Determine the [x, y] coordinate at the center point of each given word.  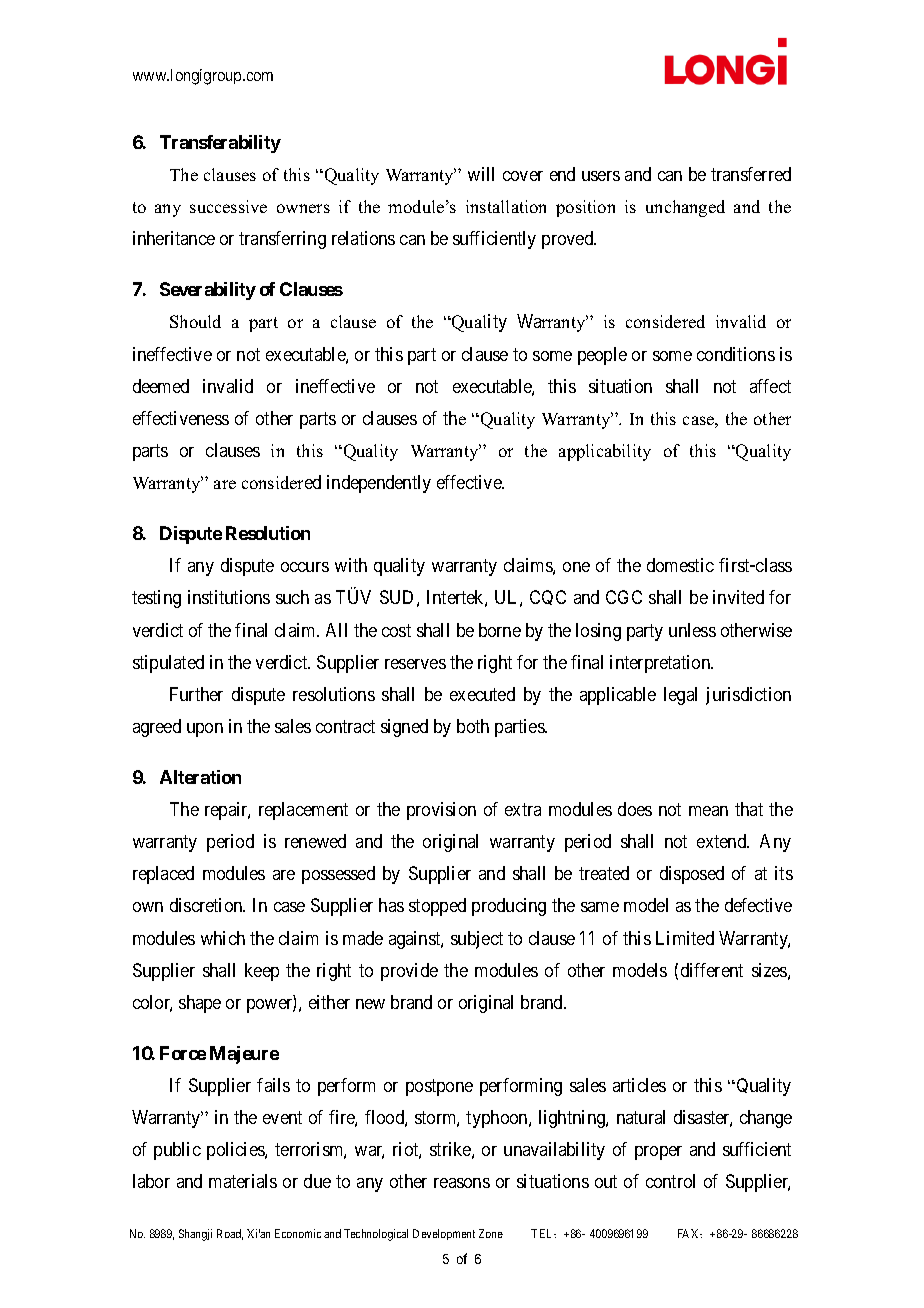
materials [243, 1181]
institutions [229, 597]
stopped [437, 907]
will [481, 174]
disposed [692, 875]
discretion [207, 905]
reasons [462, 1183]
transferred [751, 174]
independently [379, 484]
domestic [680, 565]
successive [228, 206]
